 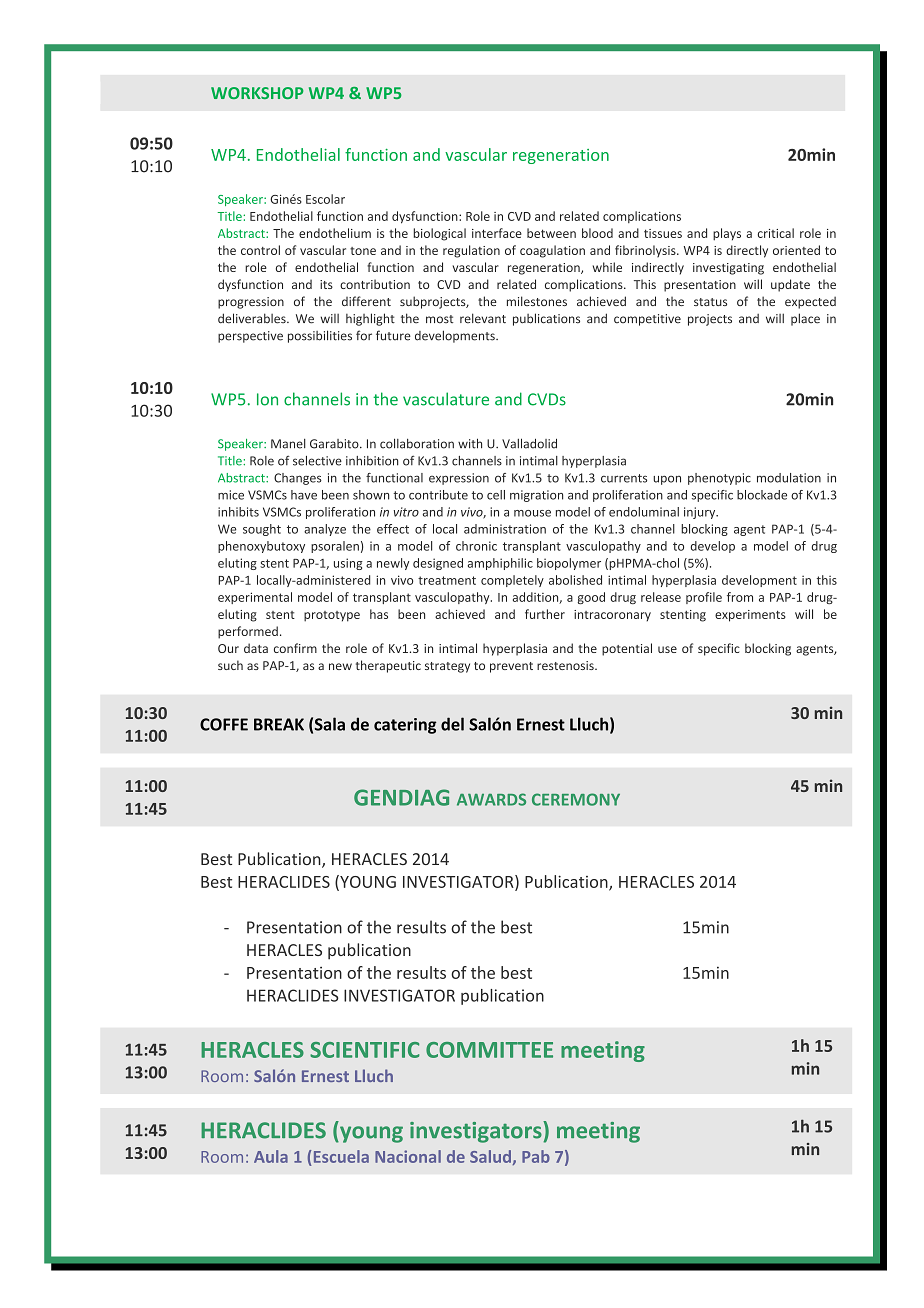 I want to click on WORKSHOP, so click(x=257, y=93).
